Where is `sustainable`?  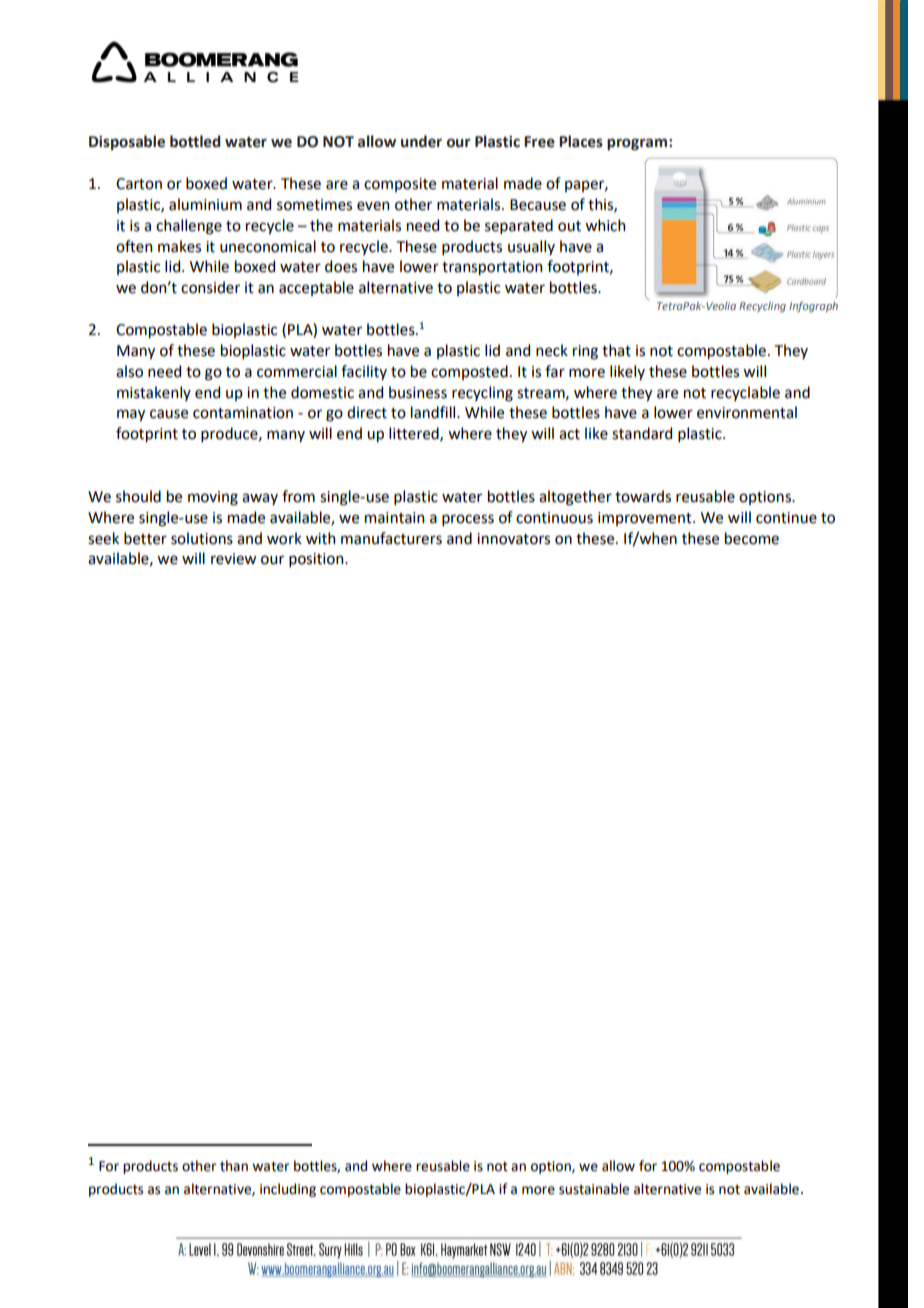 sustainable is located at coordinates (594, 1189).
